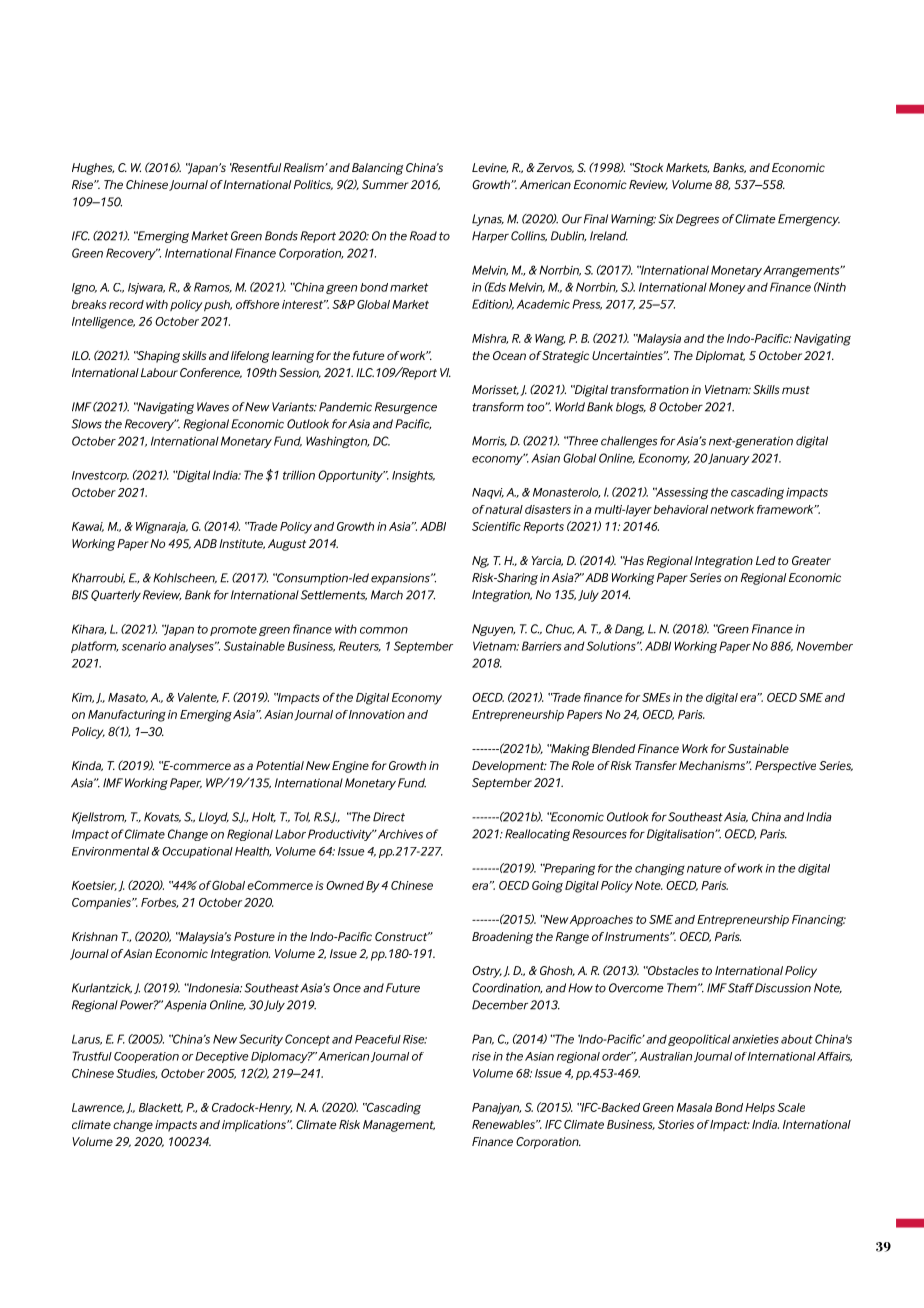 The image size is (924, 1308). What do you see at coordinates (197, 852) in the document?
I see `Occupational` at bounding box center [197, 852].
